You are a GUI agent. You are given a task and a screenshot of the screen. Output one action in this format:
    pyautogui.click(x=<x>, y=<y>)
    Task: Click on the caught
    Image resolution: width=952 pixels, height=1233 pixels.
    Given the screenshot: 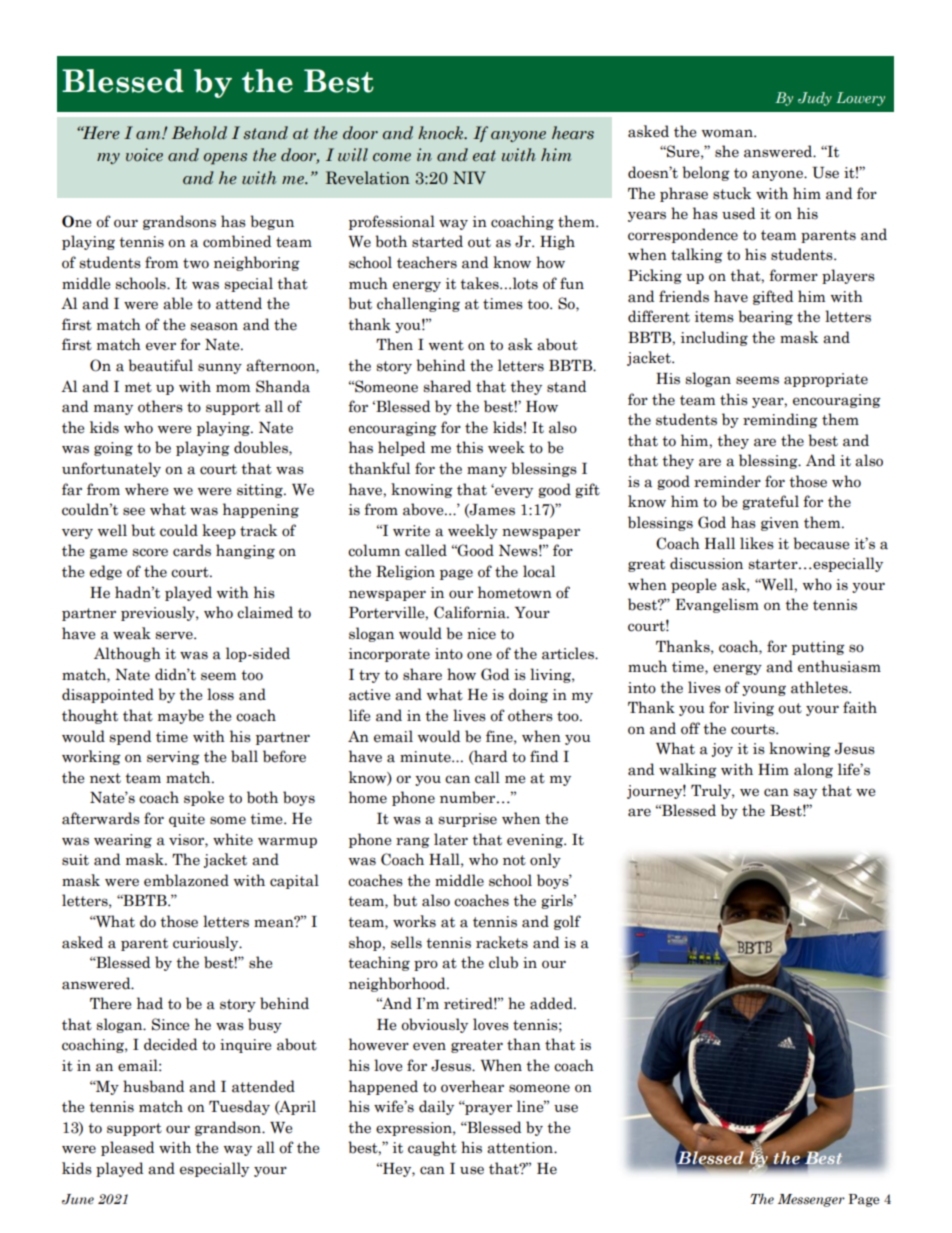 What is the action you would take?
    pyautogui.click(x=432, y=1148)
